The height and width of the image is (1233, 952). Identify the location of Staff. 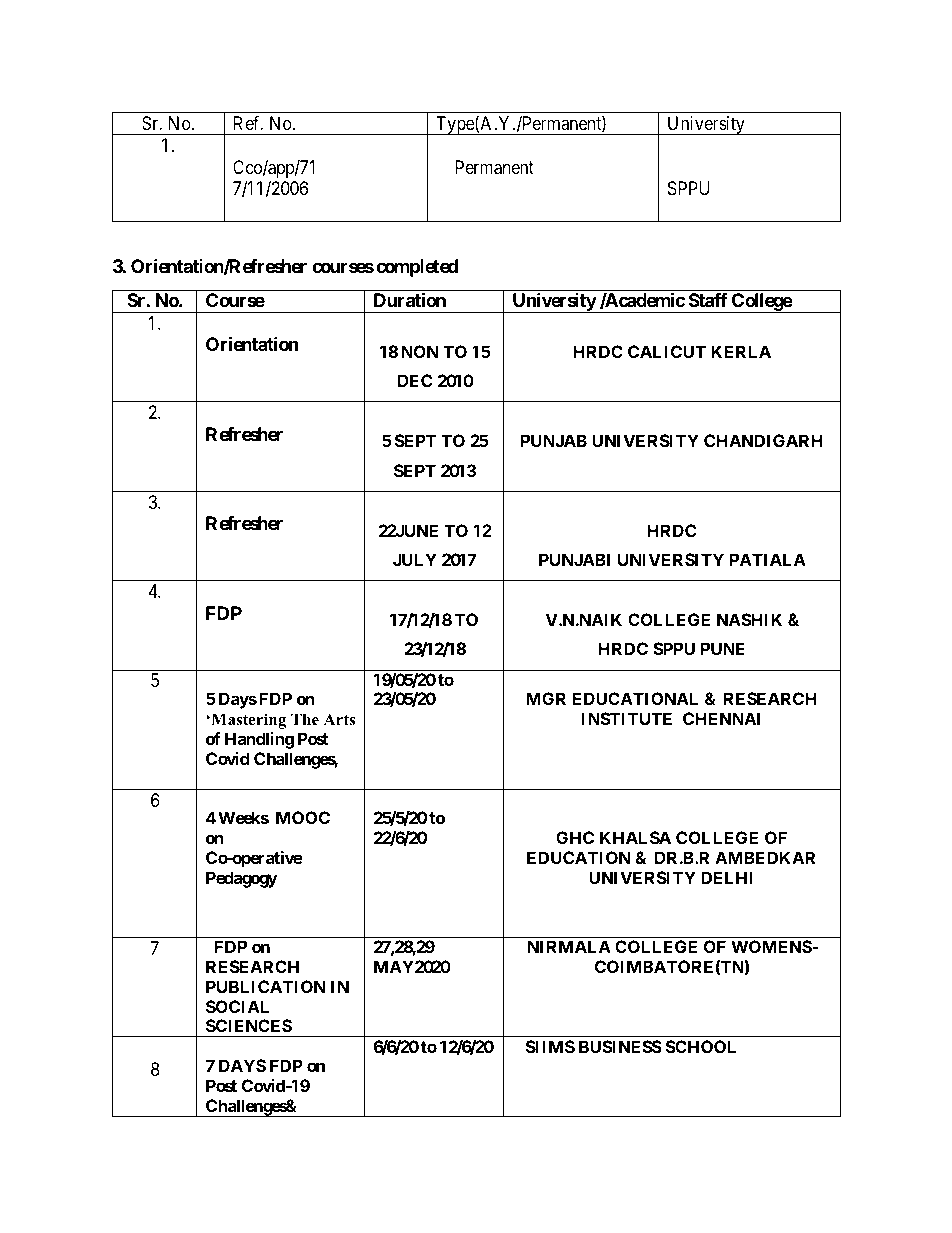
(708, 300).
